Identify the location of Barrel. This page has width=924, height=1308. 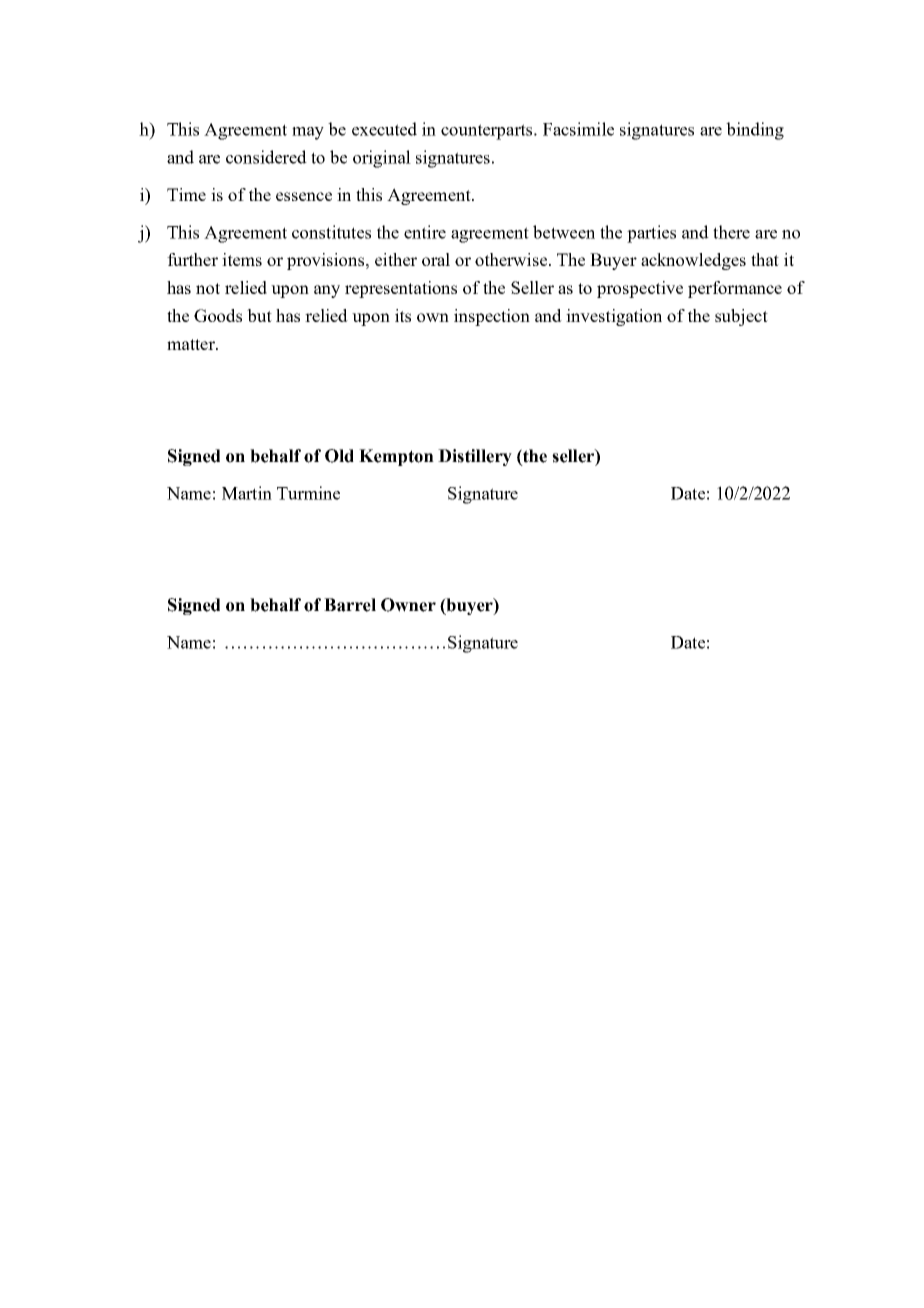
(350, 605).
